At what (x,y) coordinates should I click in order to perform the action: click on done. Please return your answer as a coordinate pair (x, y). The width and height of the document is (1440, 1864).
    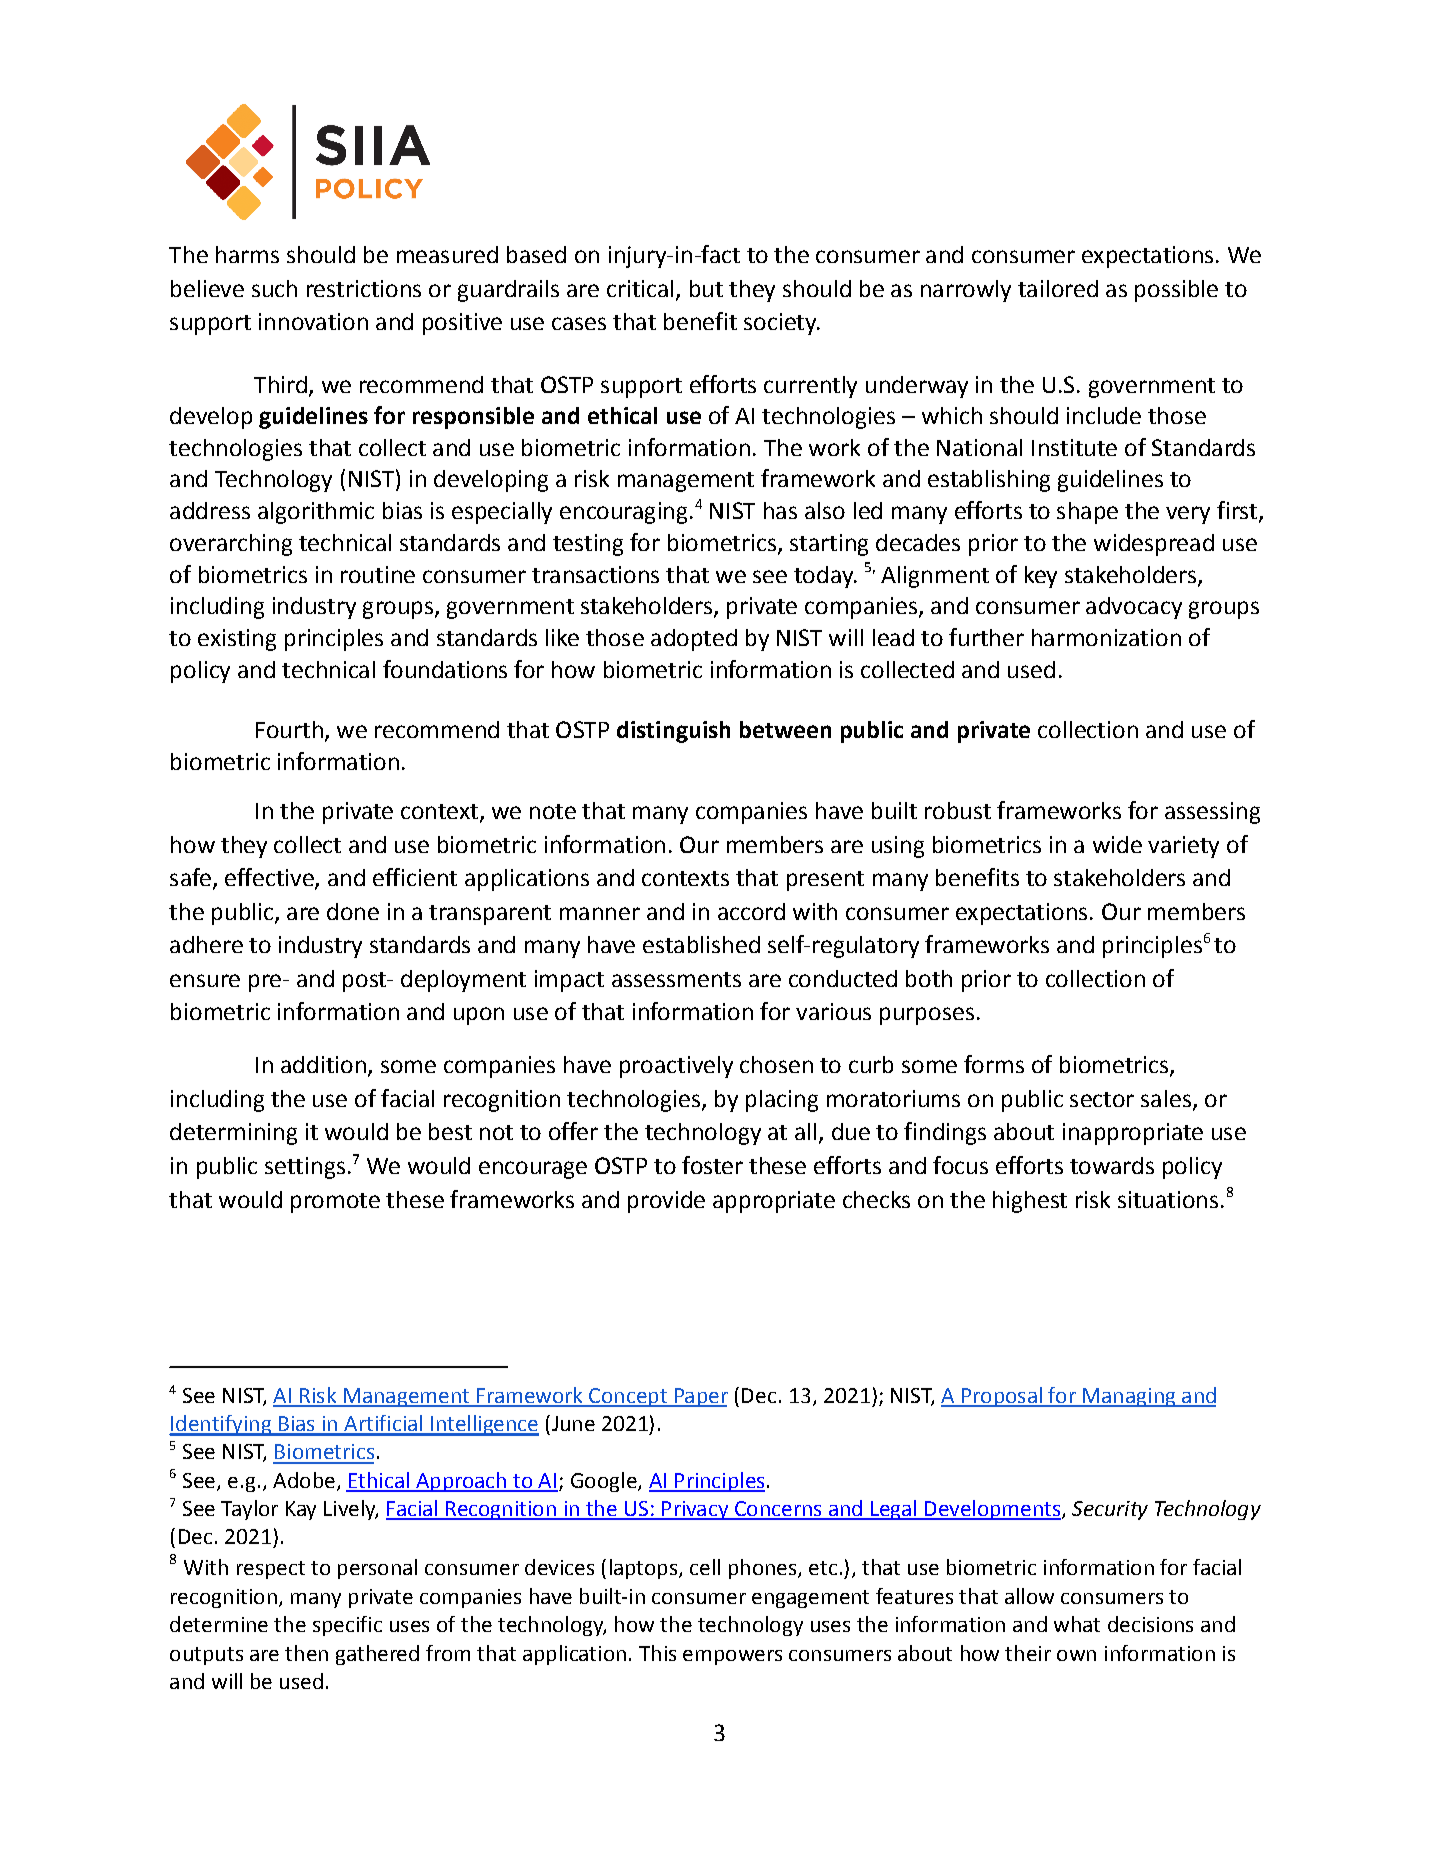
    Looking at the image, I should click on (353, 911).
